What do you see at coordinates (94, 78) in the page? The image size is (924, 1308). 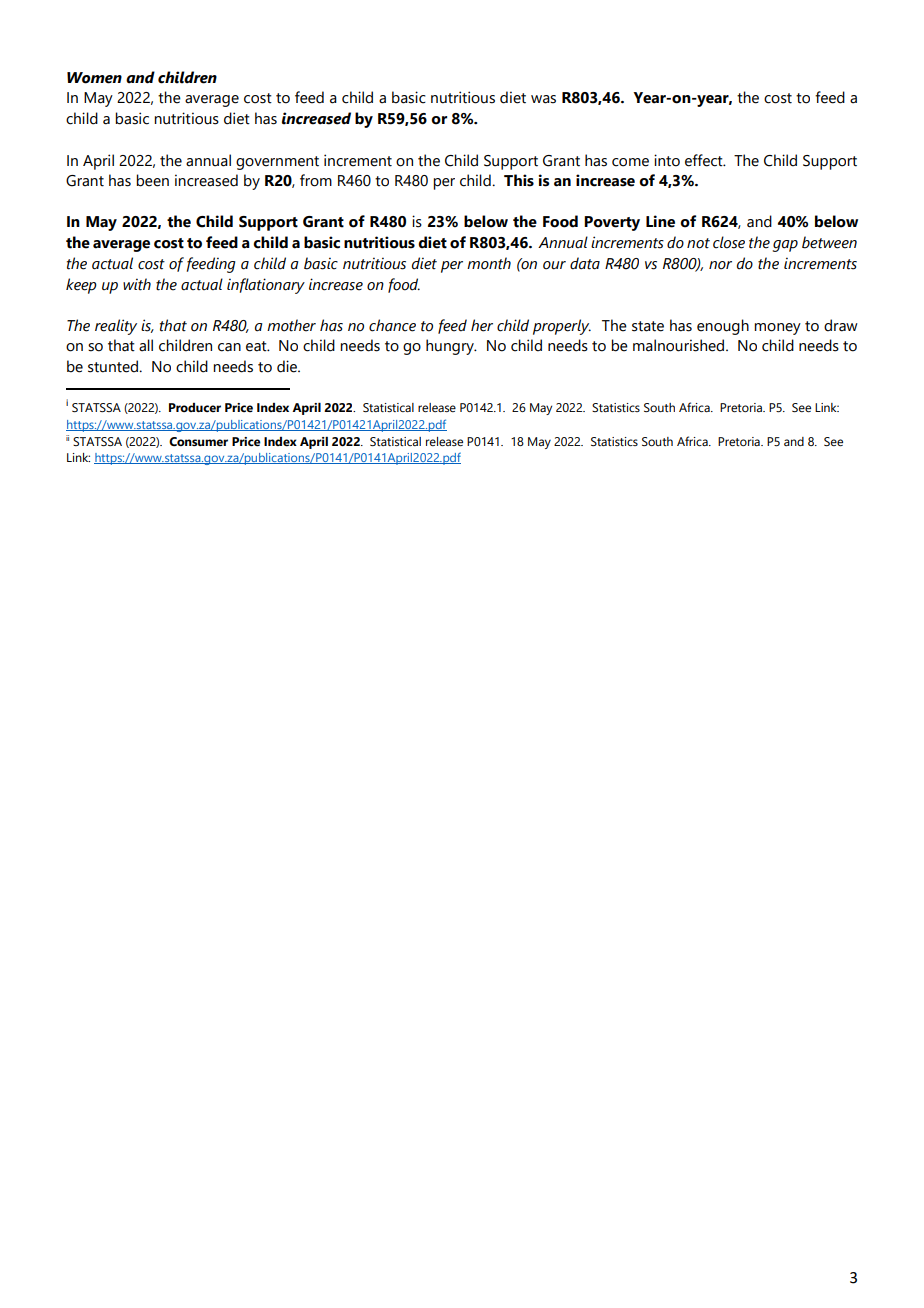 I see `Women` at bounding box center [94, 78].
